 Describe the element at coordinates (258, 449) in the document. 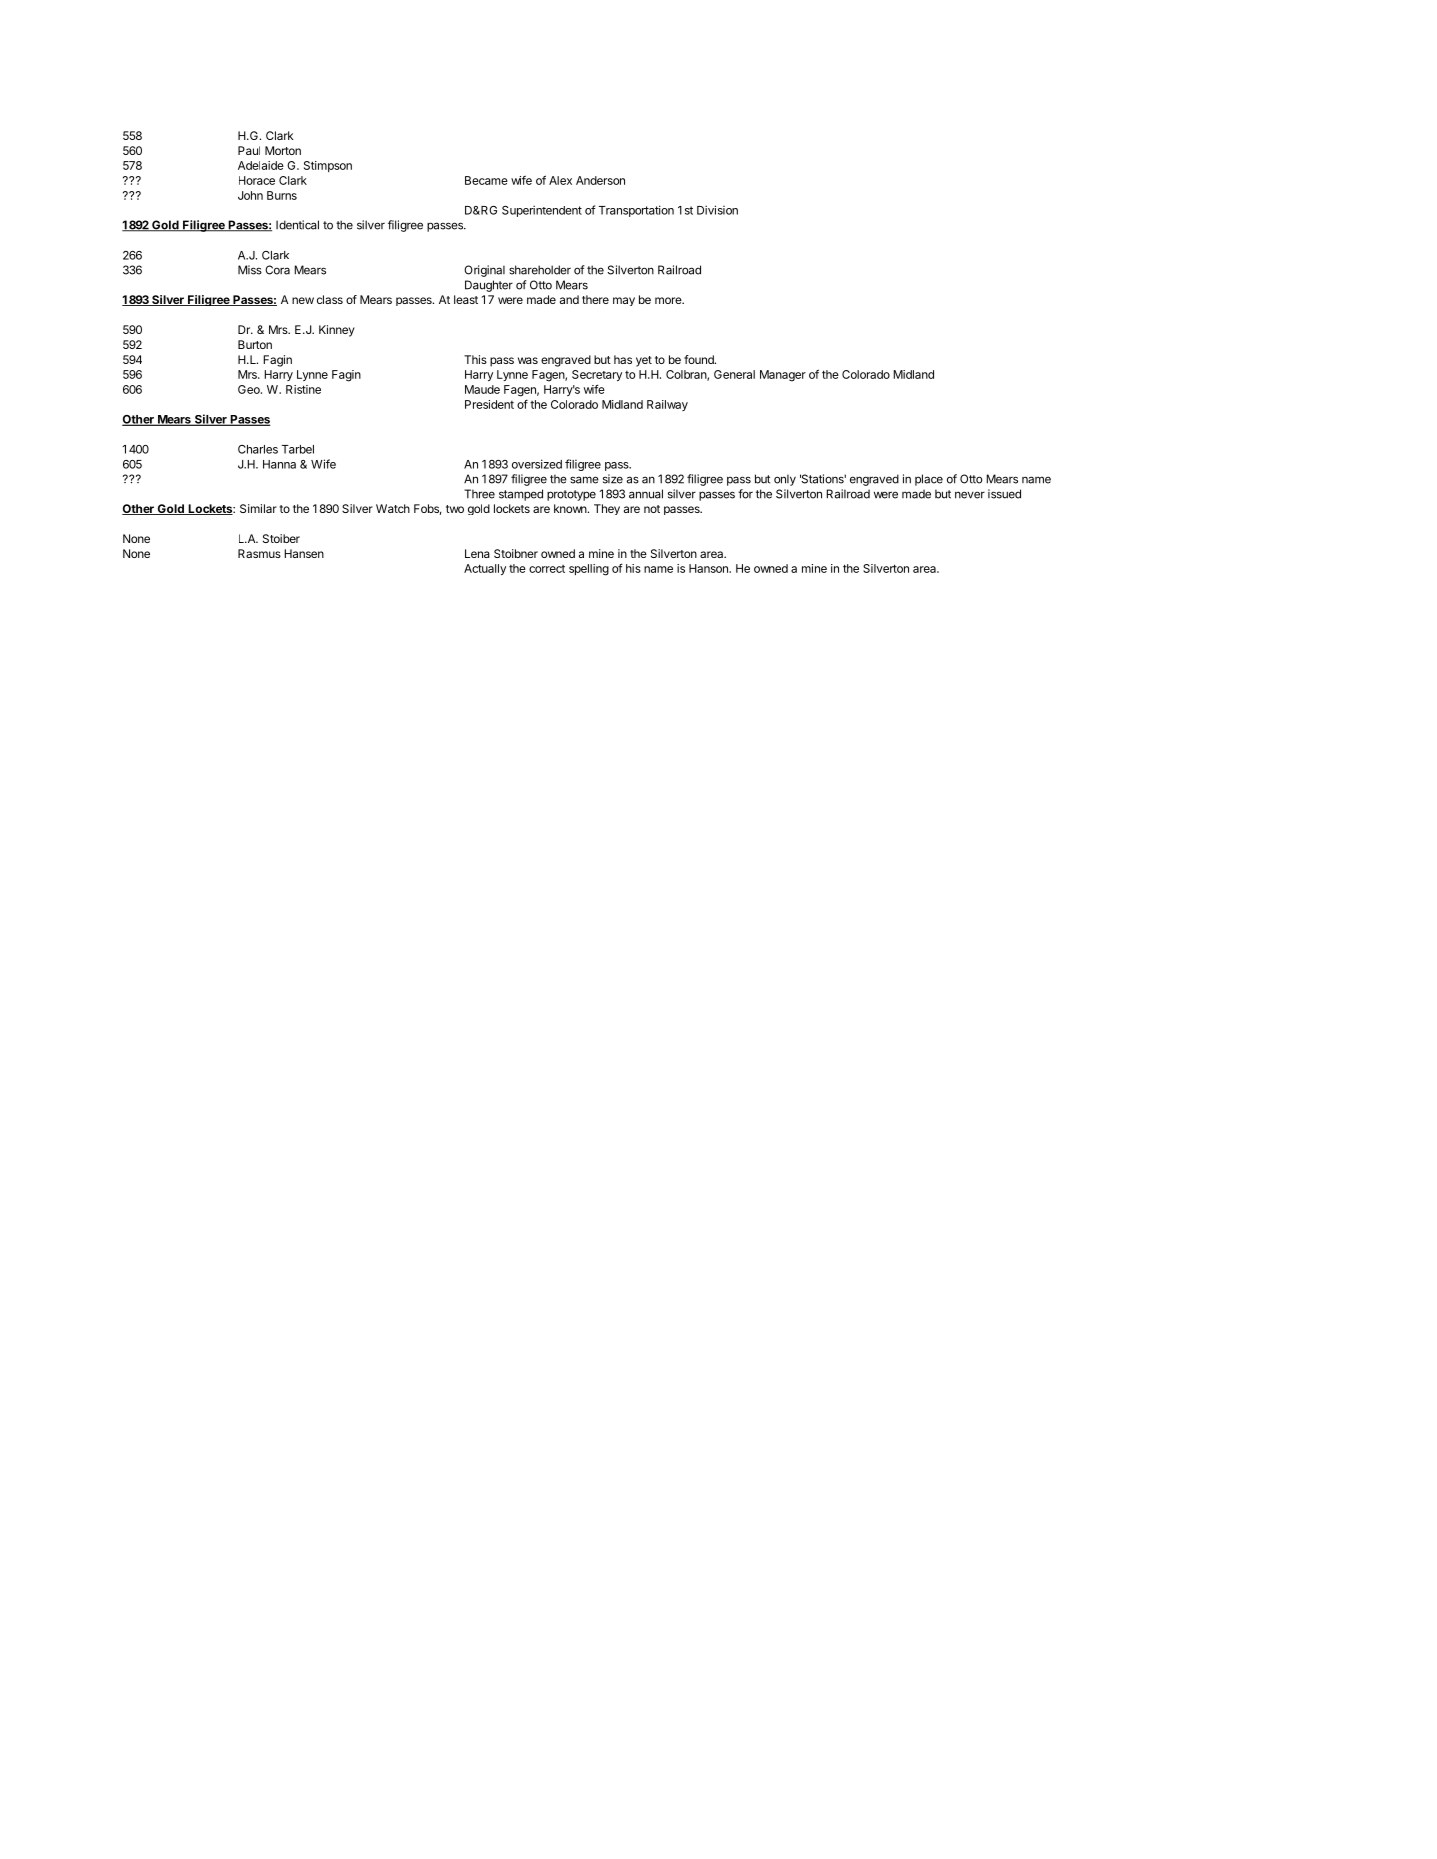

I see `Charles` at that location.
